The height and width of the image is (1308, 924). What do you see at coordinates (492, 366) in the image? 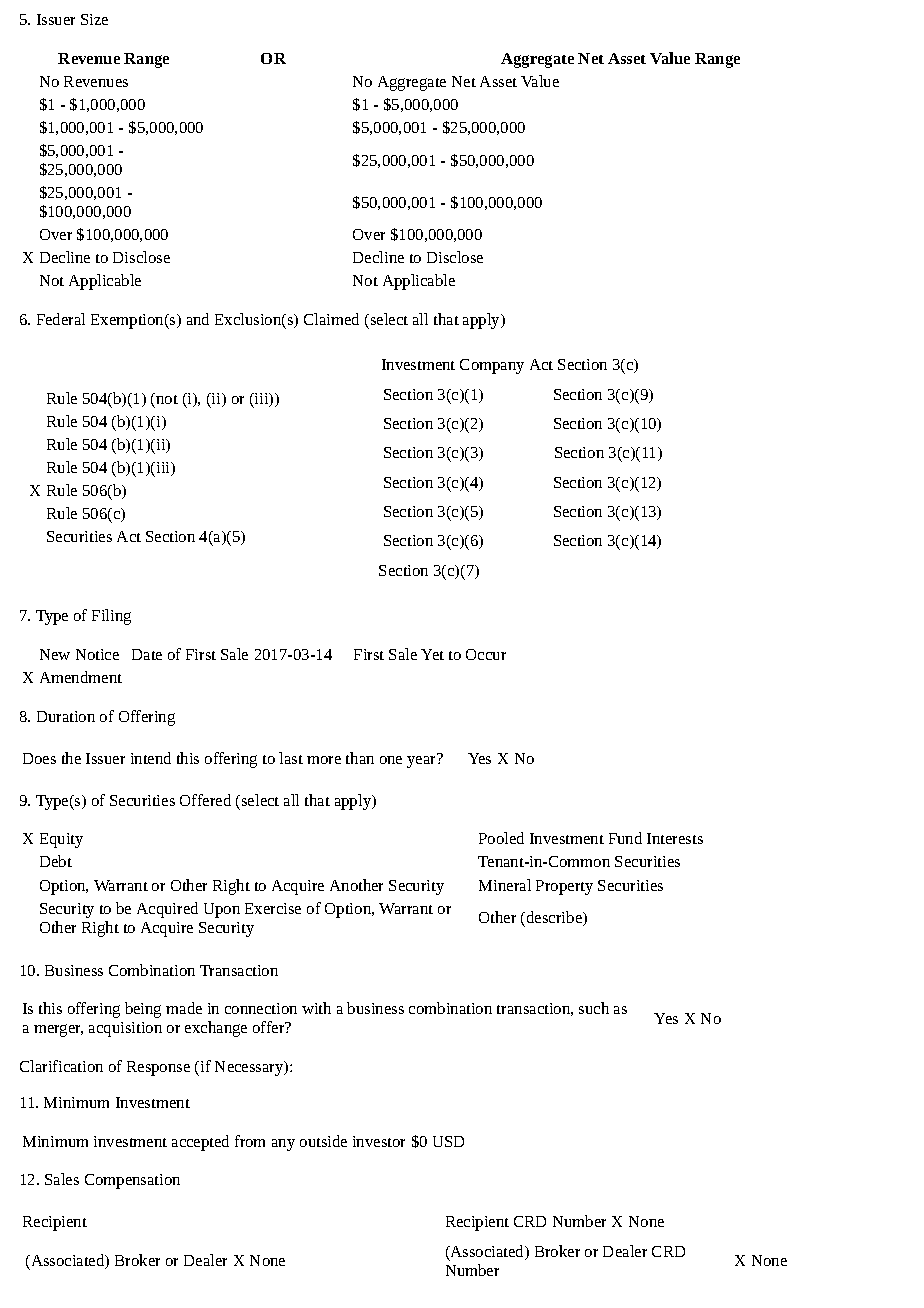
I see `Company` at bounding box center [492, 366].
